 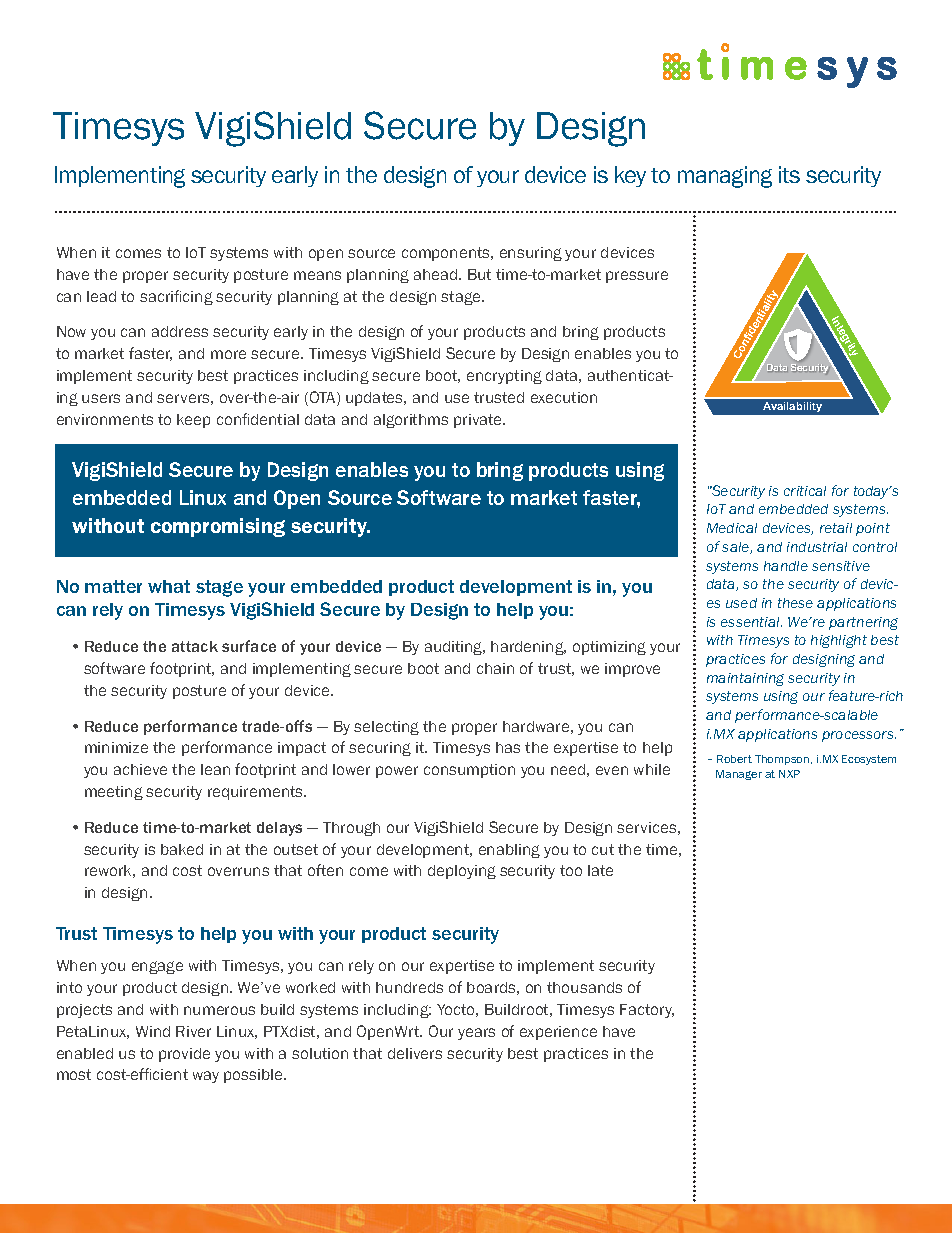 What do you see at coordinates (805, 491) in the document?
I see `critical` at bounding box center [805, 491].
